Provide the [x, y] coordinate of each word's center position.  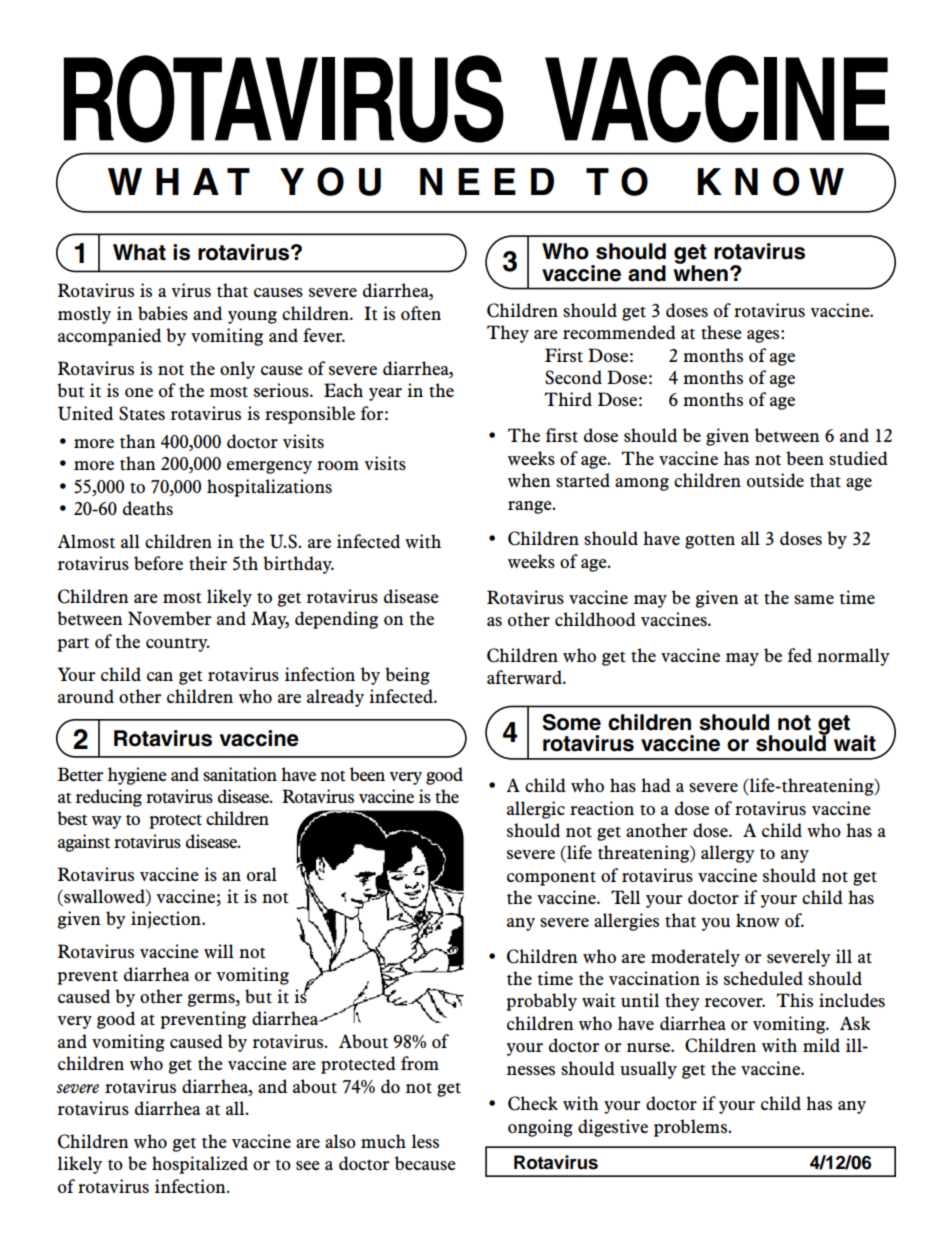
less [425, 1141]
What [139, 252]
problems [692, 1128]
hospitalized [200, 1165]
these [721, 332]
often [421, 313]
